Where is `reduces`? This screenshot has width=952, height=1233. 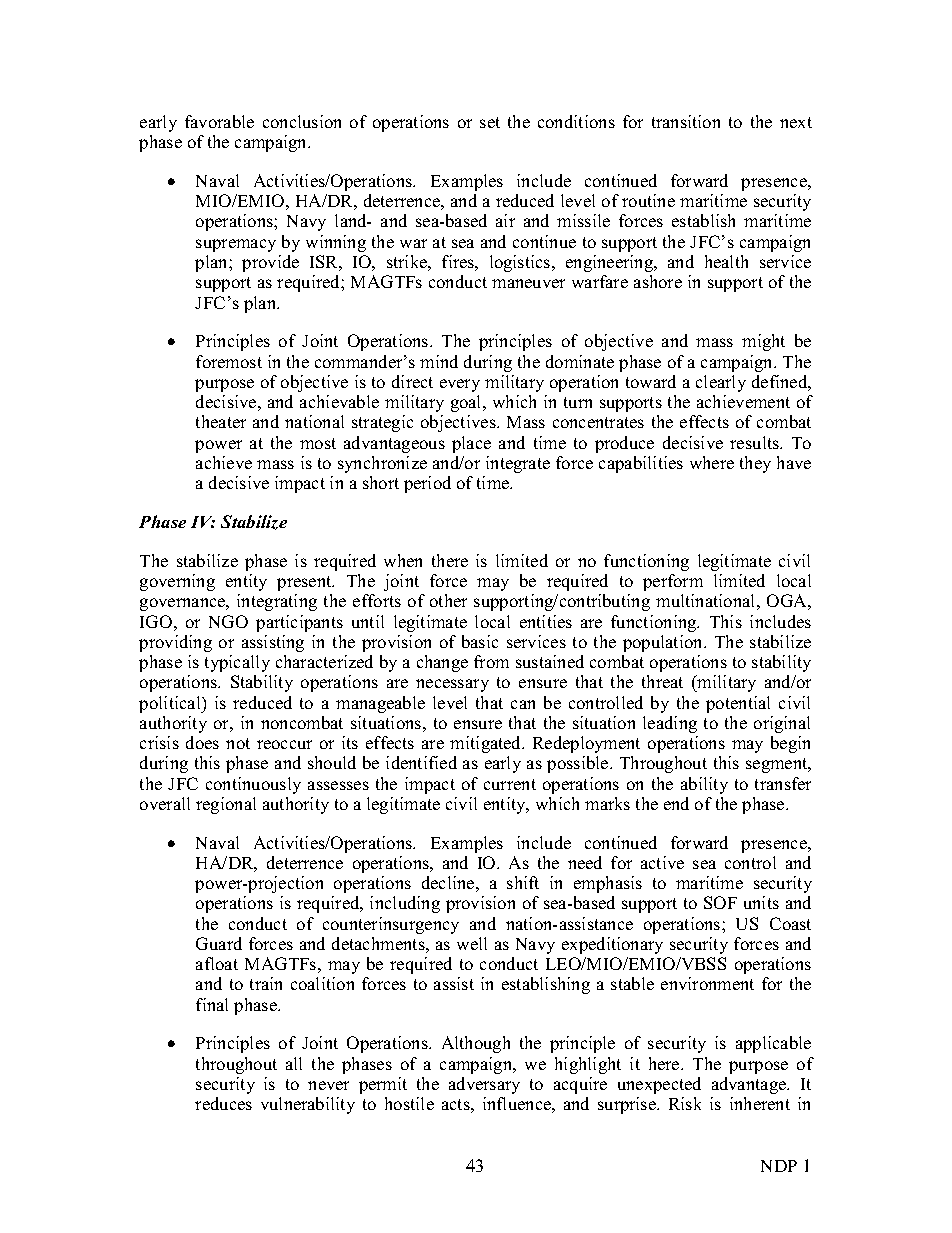 reduces is located at coordinates (223, 1103).
